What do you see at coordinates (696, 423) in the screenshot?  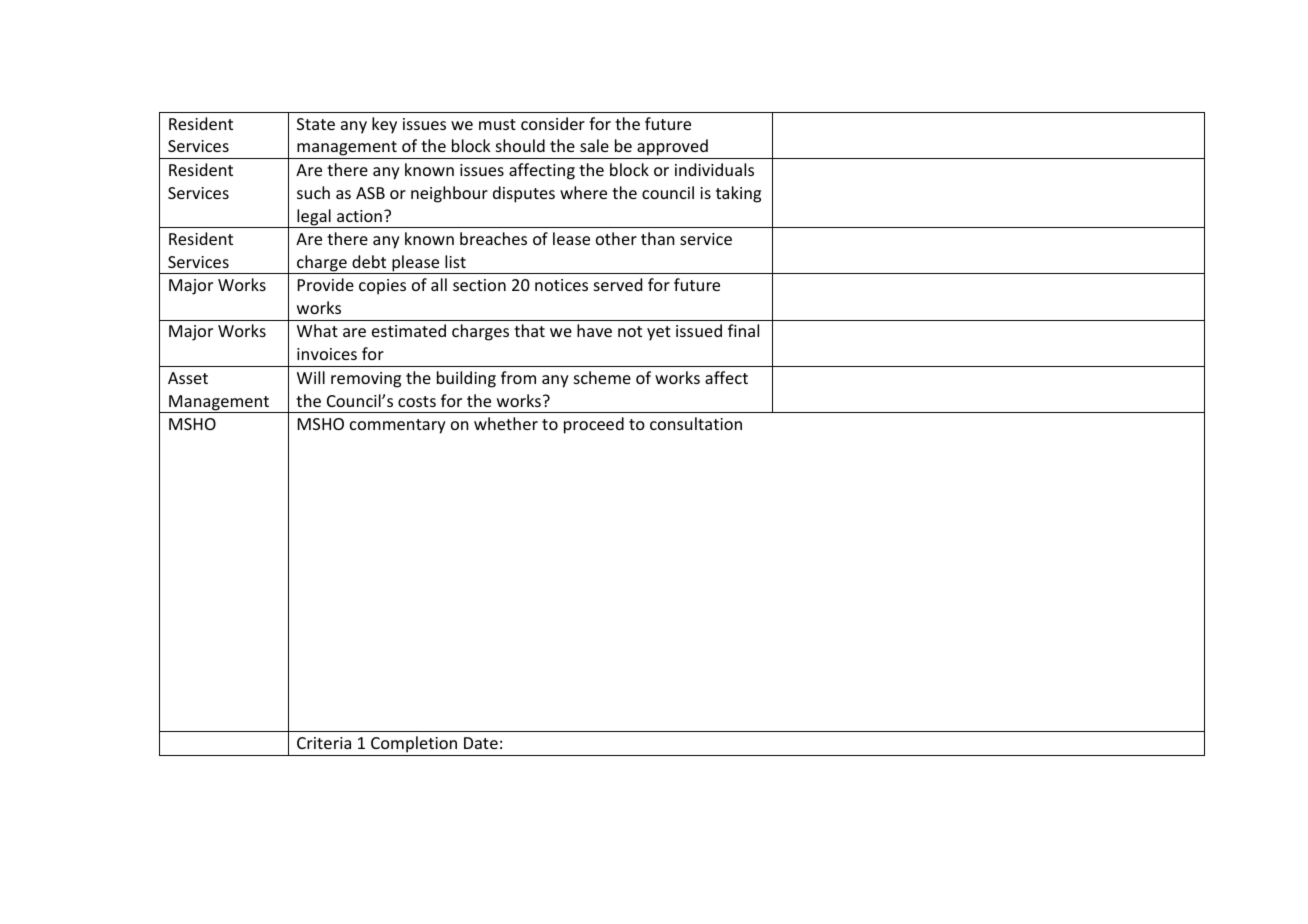 I see `consultation` at bounding box center [696, 423].
